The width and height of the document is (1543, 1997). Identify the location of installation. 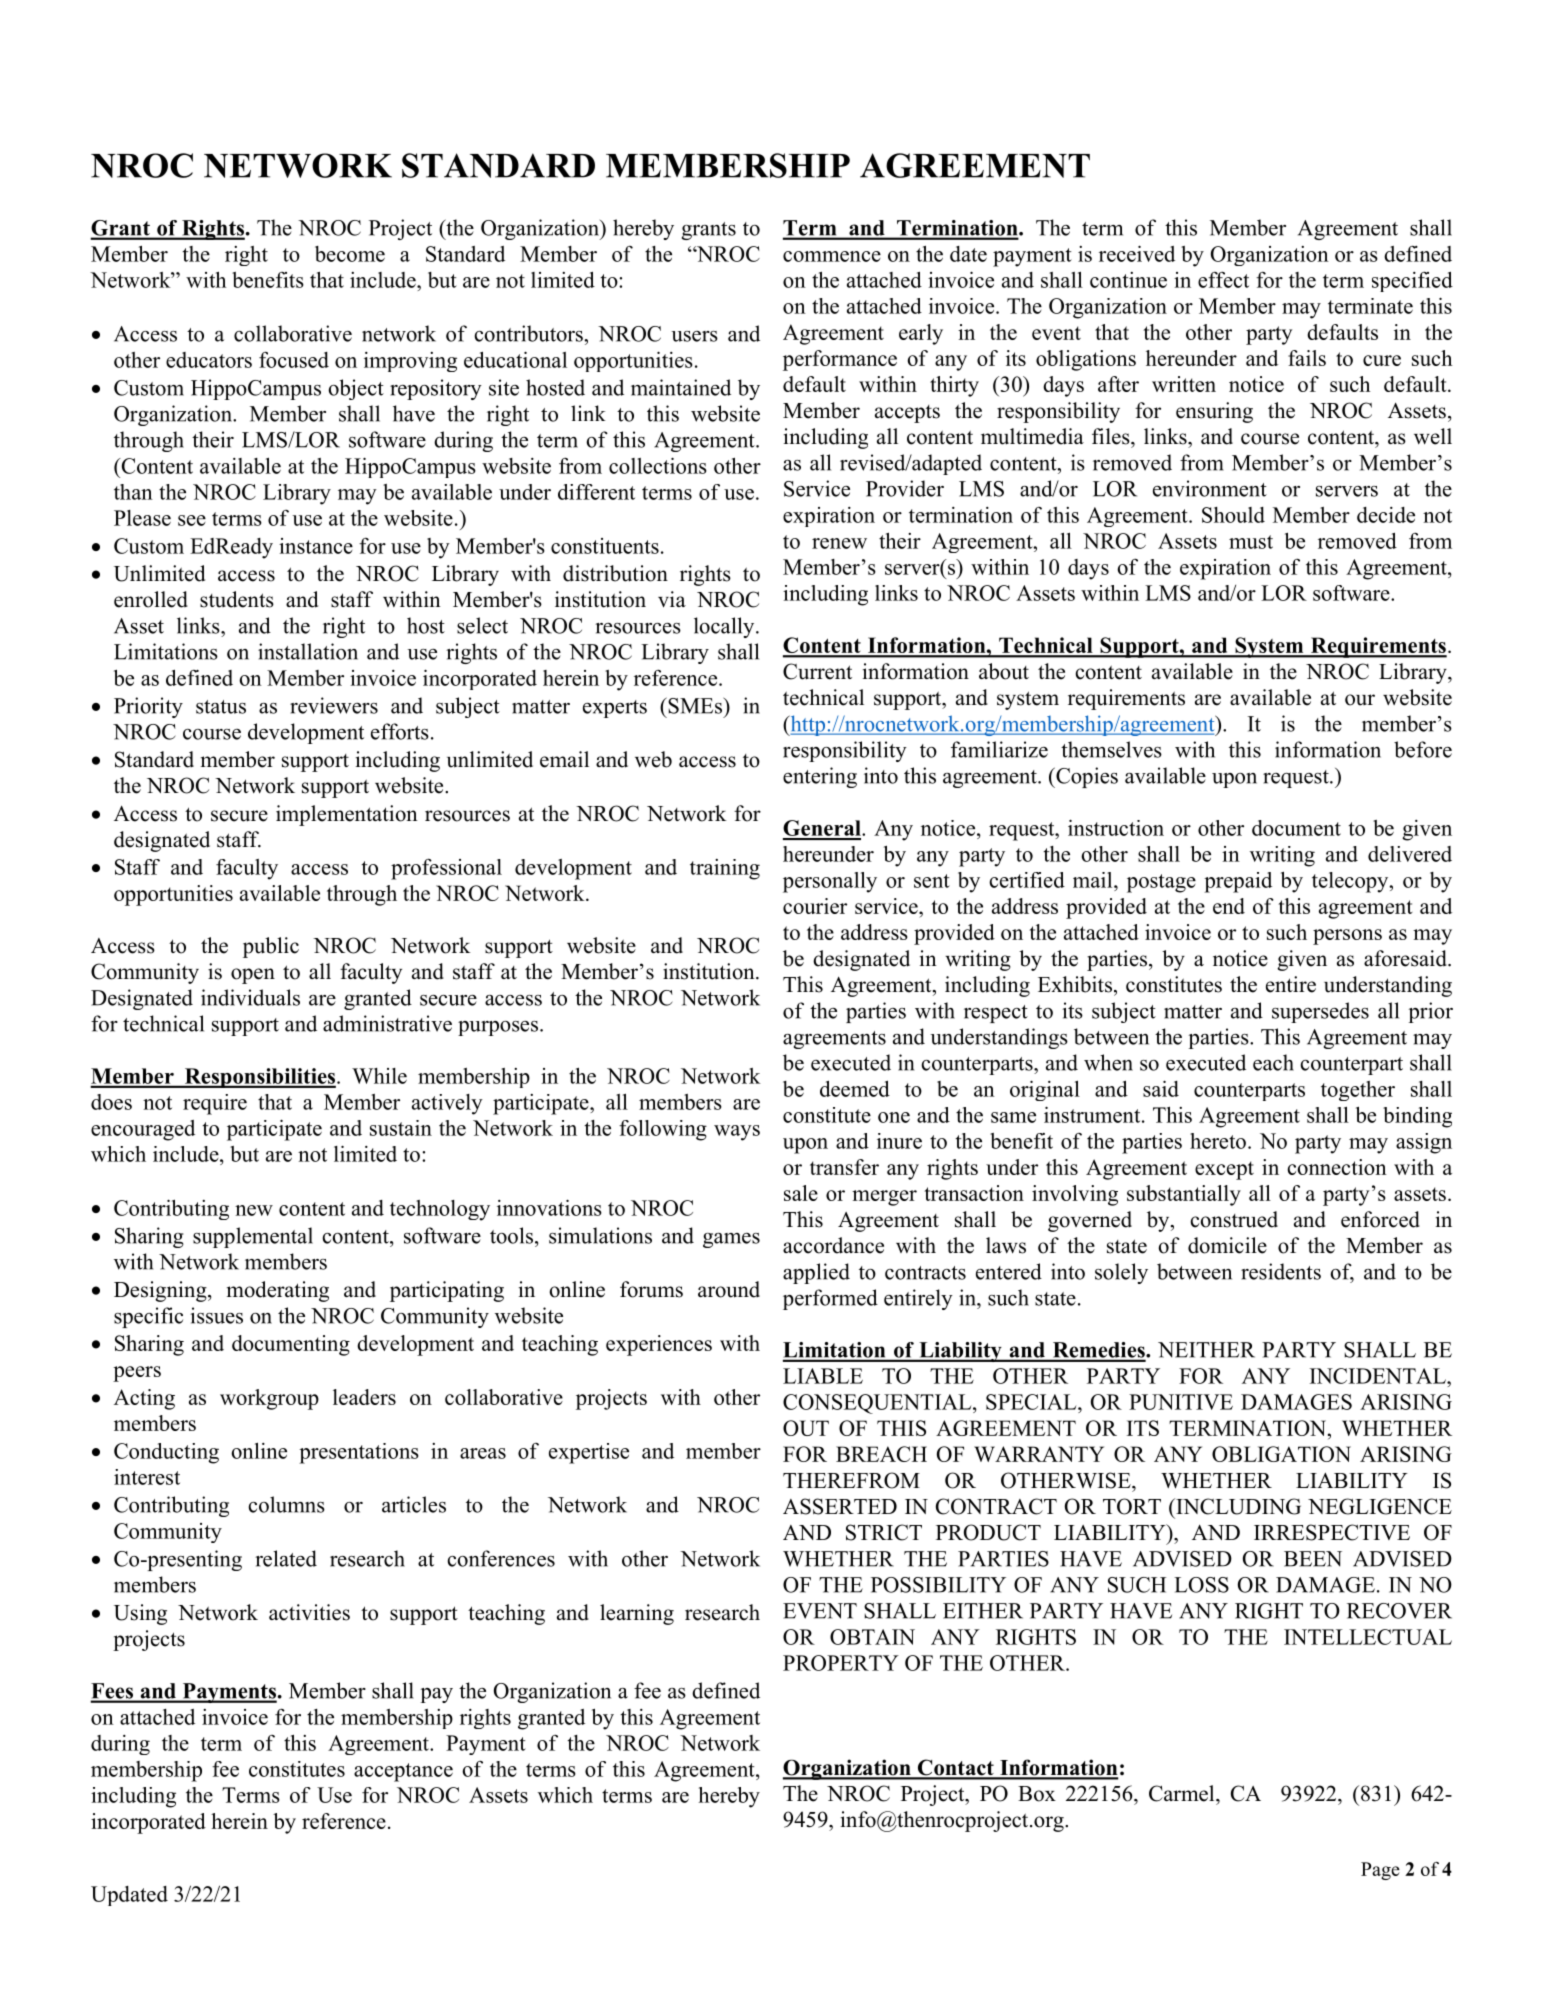
(308, 651).
